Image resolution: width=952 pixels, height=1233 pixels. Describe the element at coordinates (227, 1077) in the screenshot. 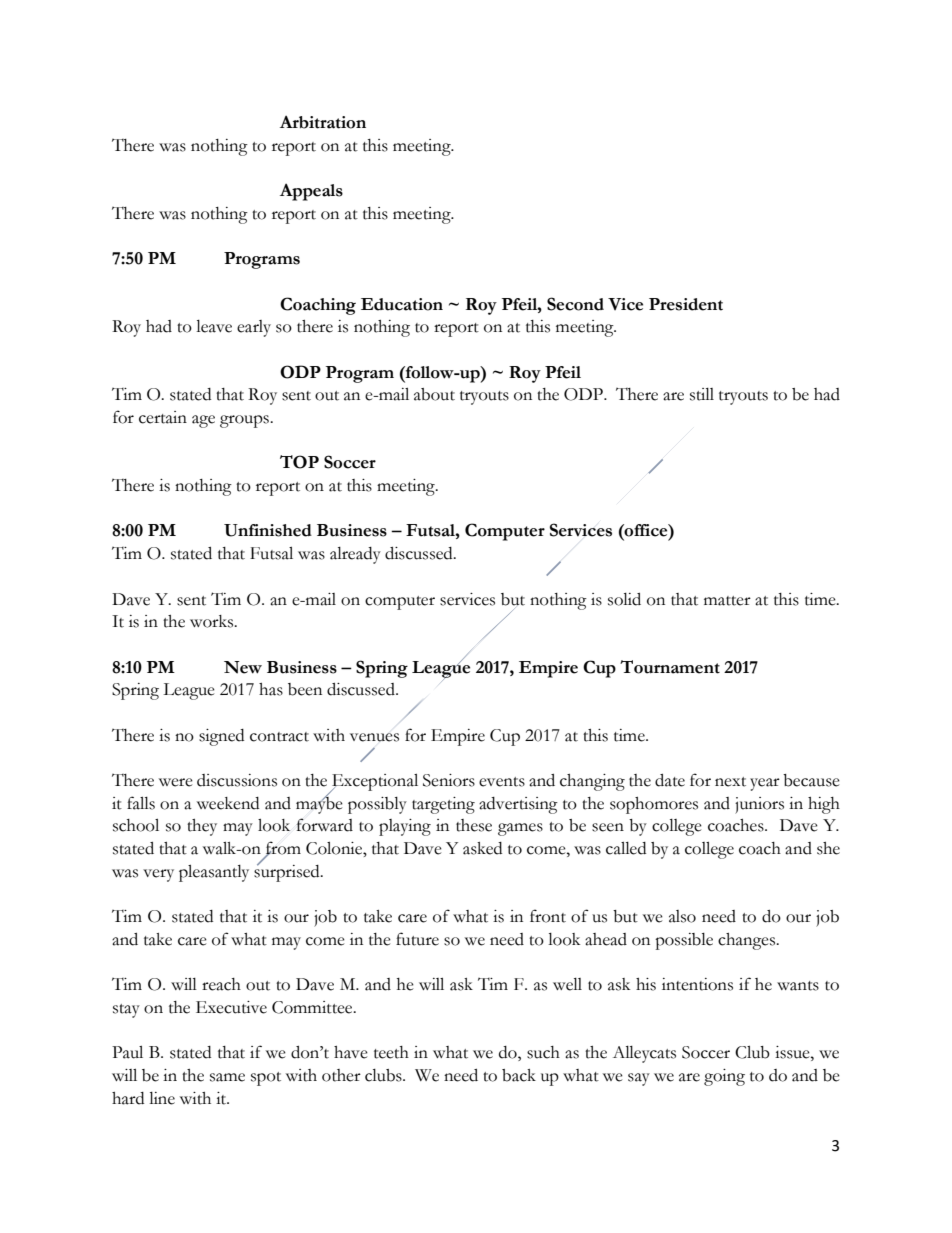

I see `same` at that location.
